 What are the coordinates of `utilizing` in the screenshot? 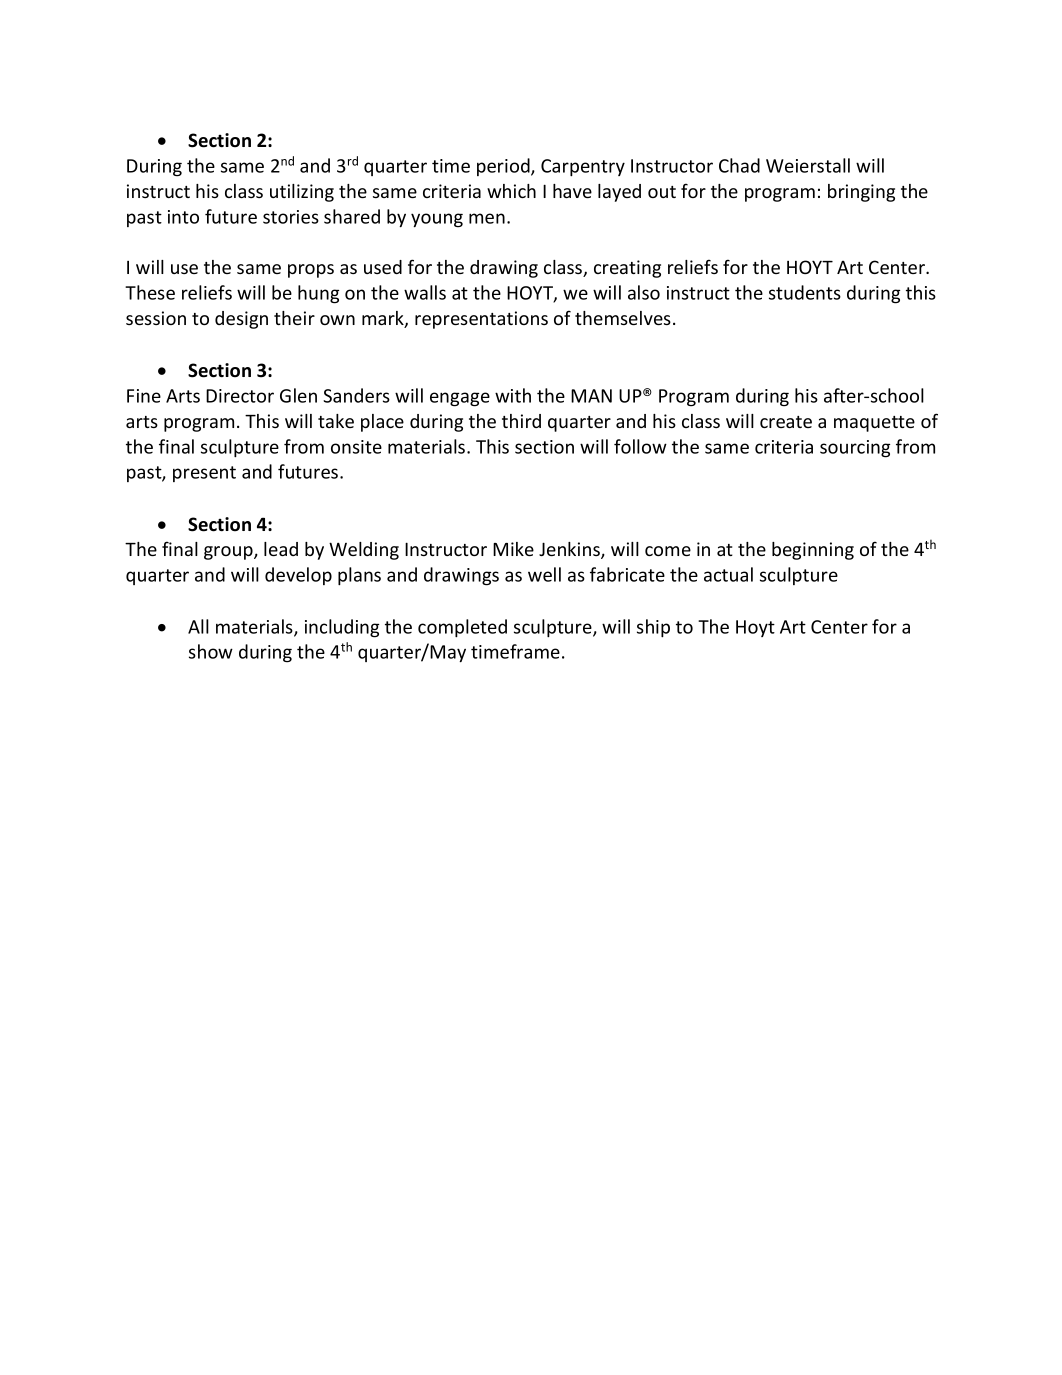 It's located at (302, 193).
